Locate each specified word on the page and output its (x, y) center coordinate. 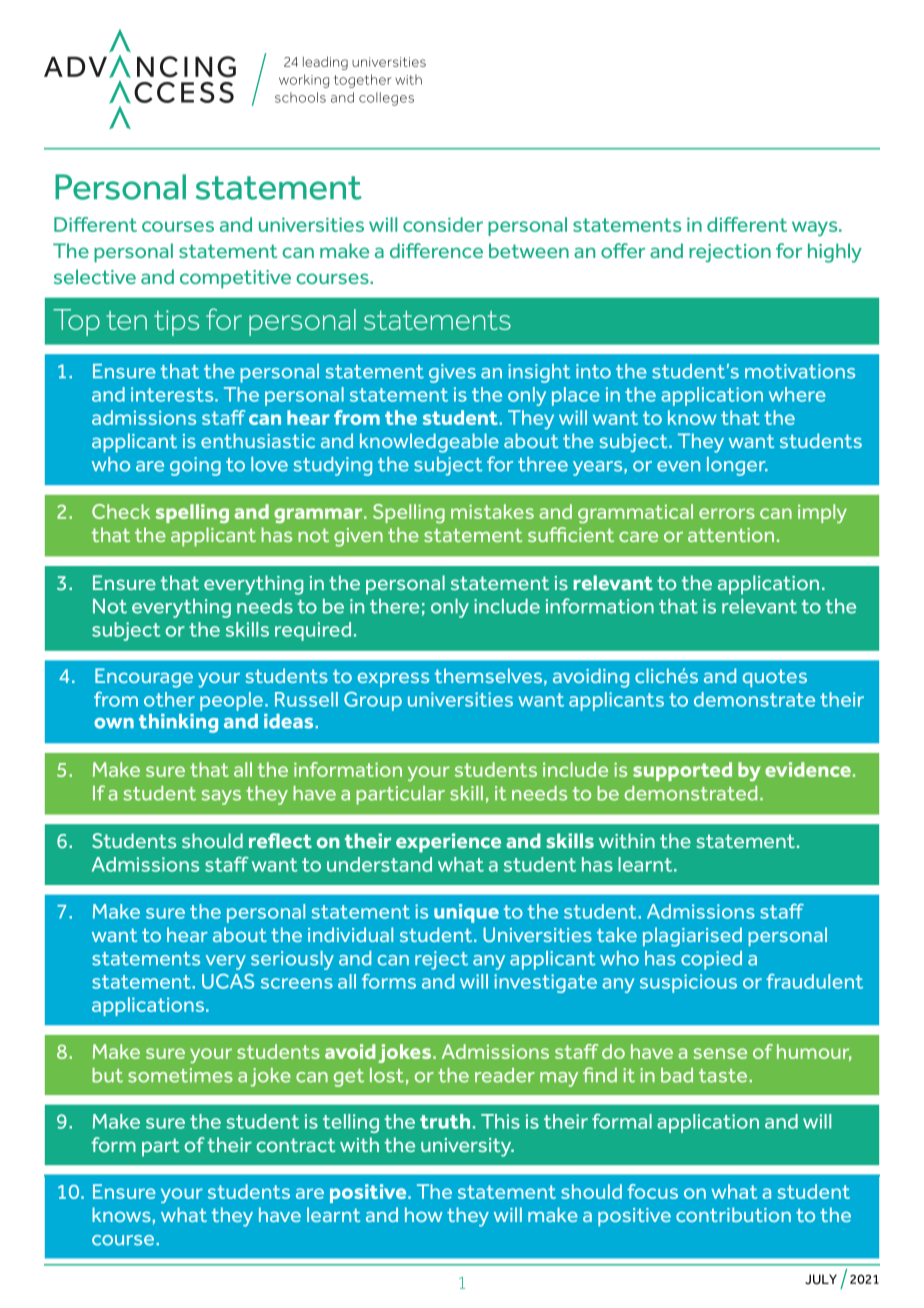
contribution (733, 1214)
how (424, 1214)
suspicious (688, 983)
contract (295, 1145)
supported (682, 771)
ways (816, 228)
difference (436, 250)
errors (727, 513)
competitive (235, 279)
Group (373, 701)
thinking (178, 723)
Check (121, 511)
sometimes (180, 1075)
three (543, 464)
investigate (545, 983)
